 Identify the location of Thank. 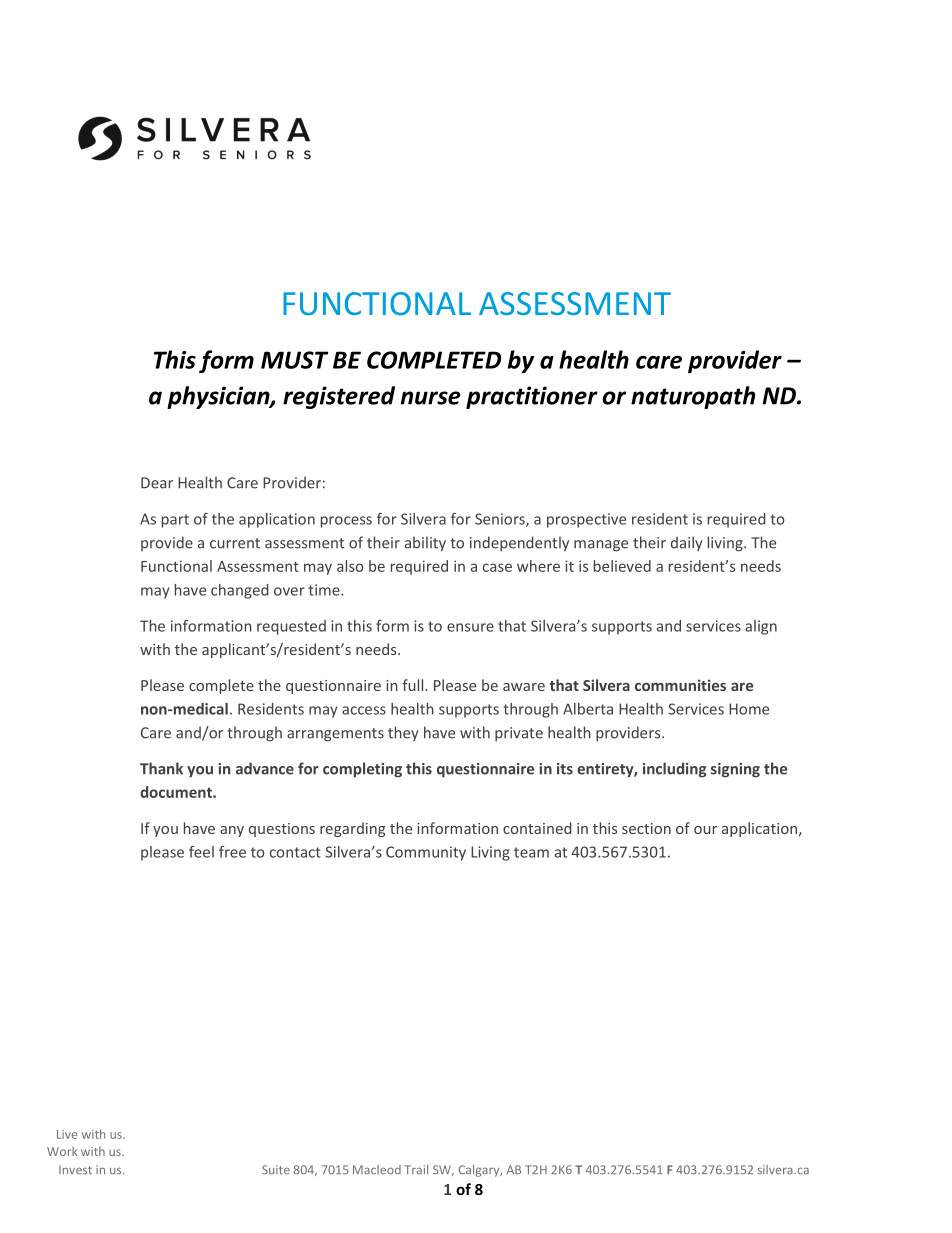
(161, 768).
